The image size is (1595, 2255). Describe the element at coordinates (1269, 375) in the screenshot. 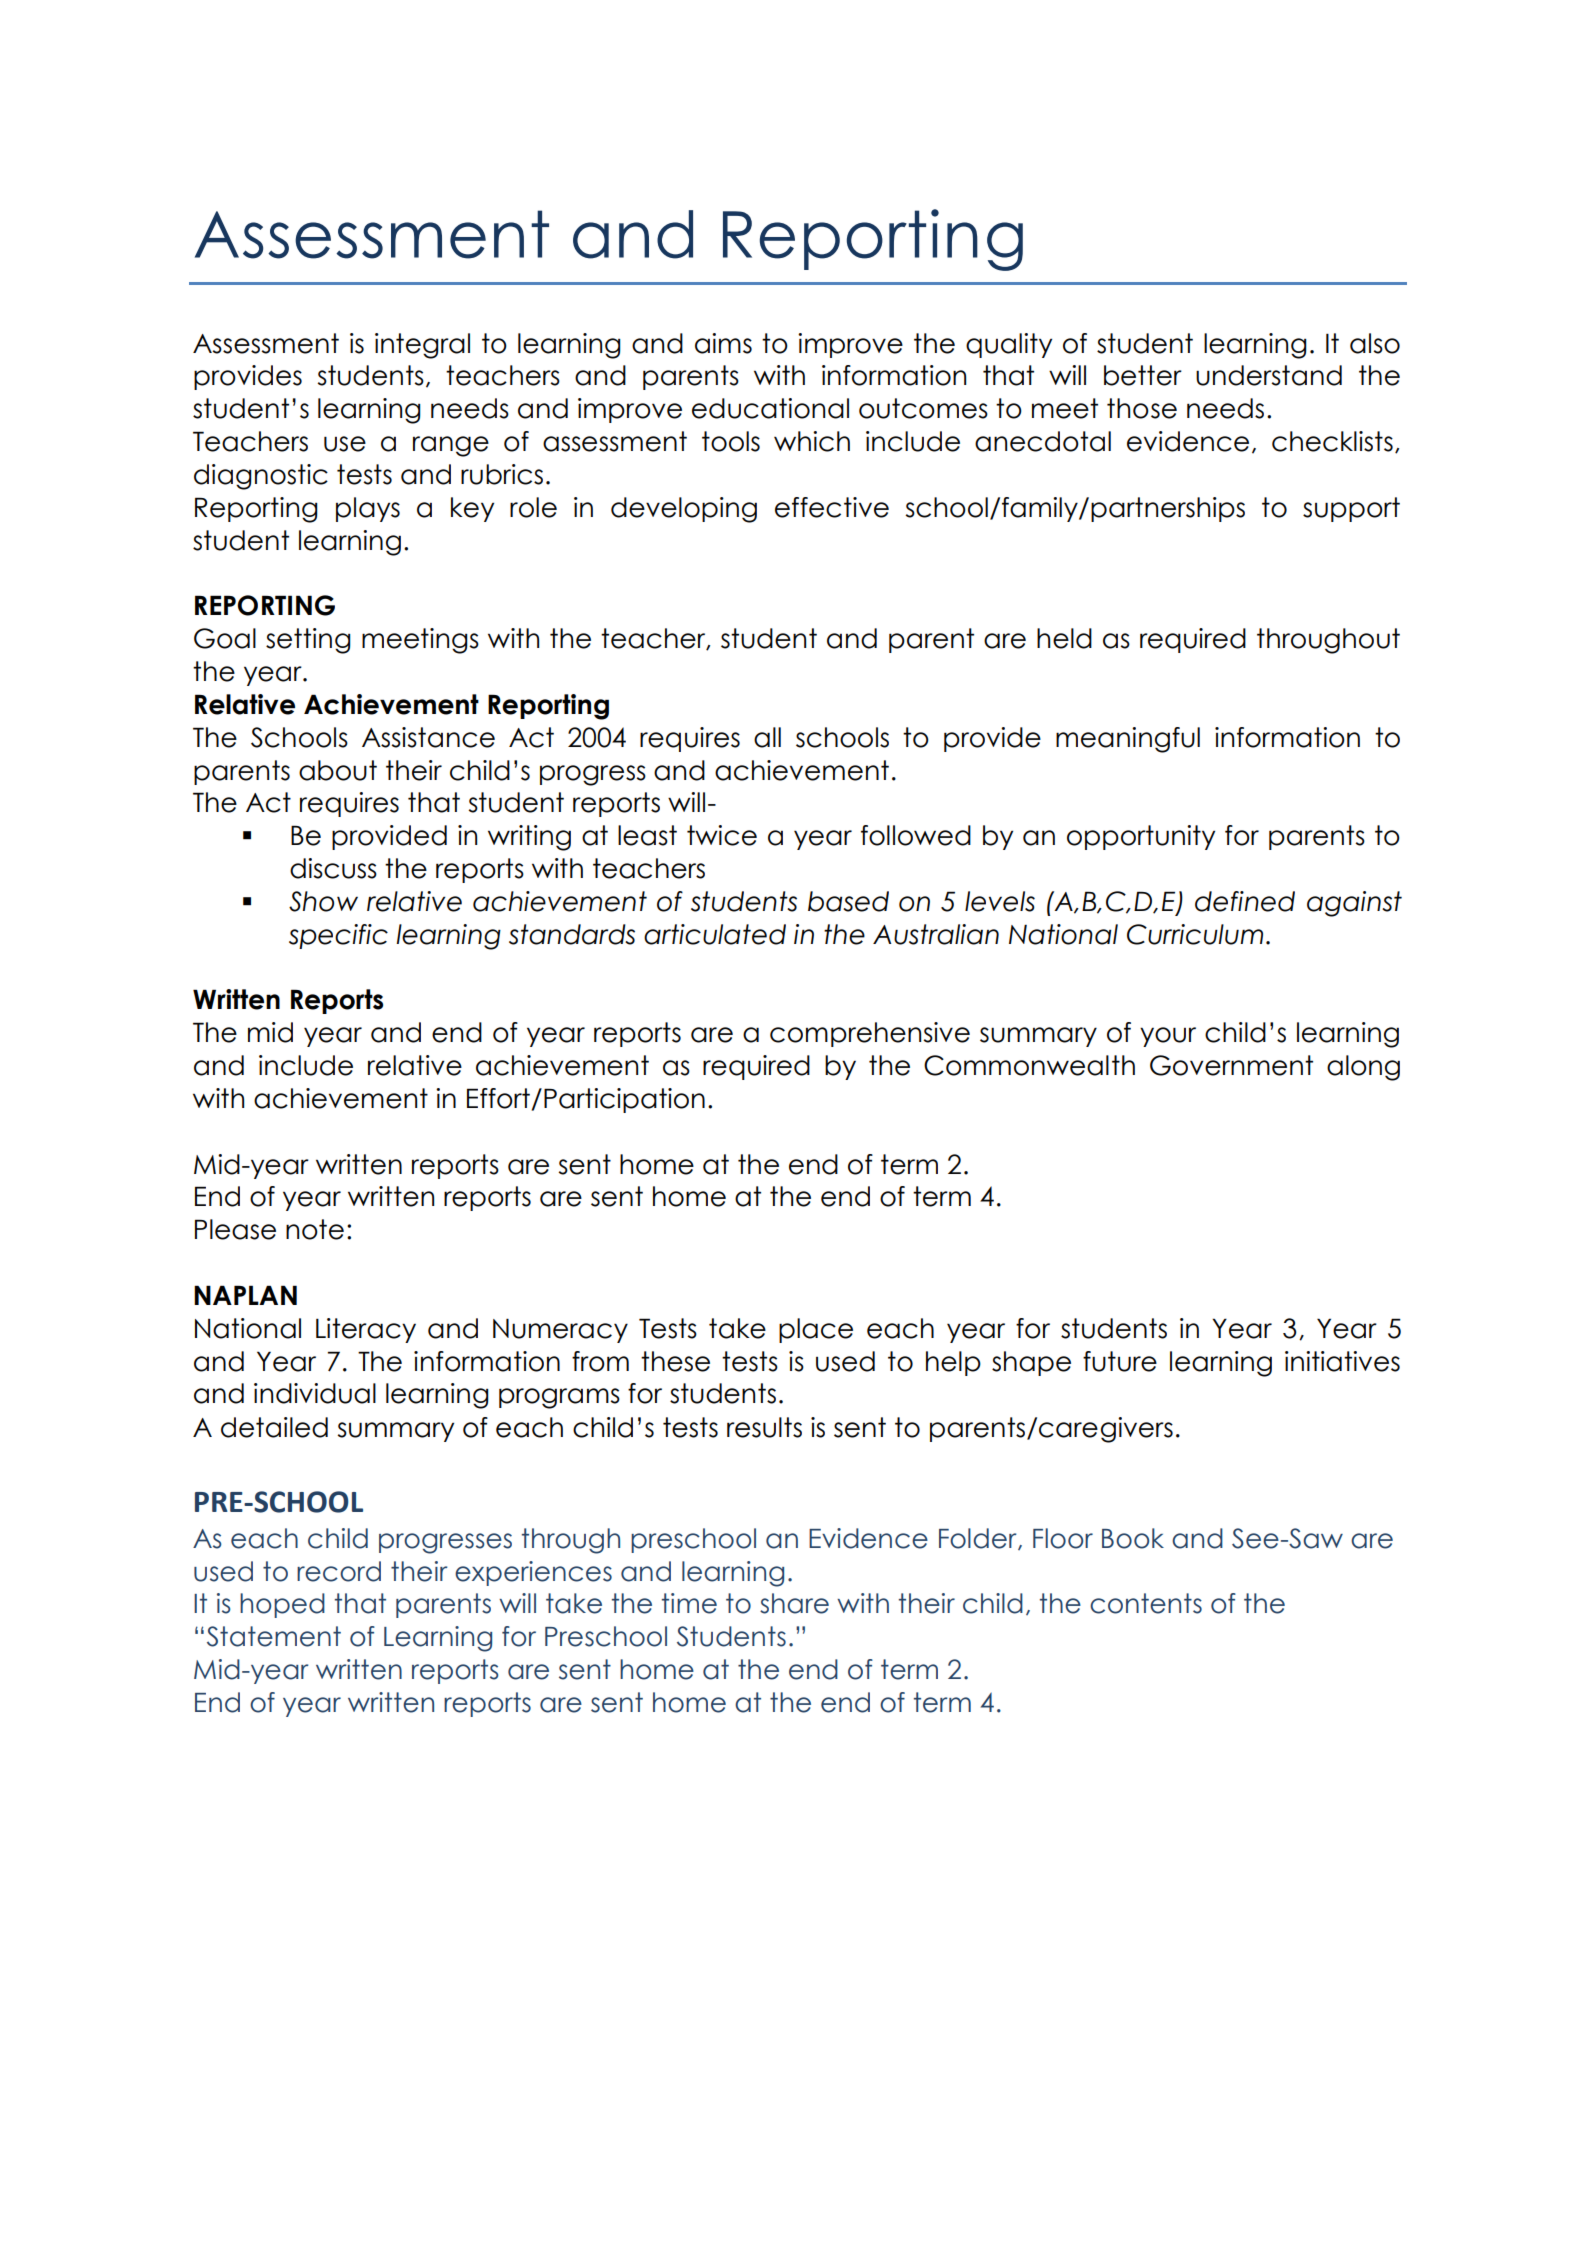

I see `understand` at that location.
